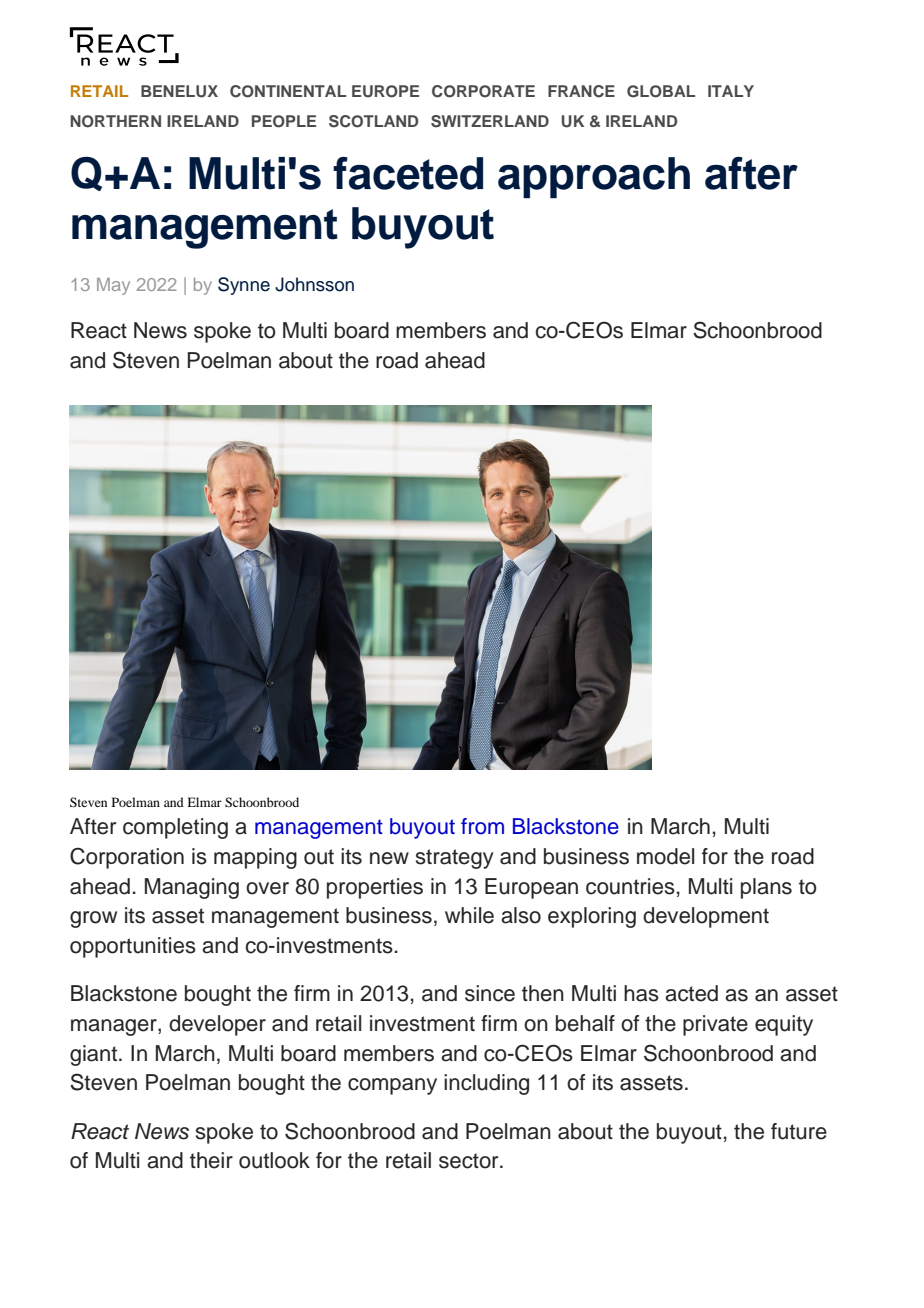 Image resolution: width=924 pixels, height=1308 pixels. I want to click on NORTHERN, so click(115, 121).
